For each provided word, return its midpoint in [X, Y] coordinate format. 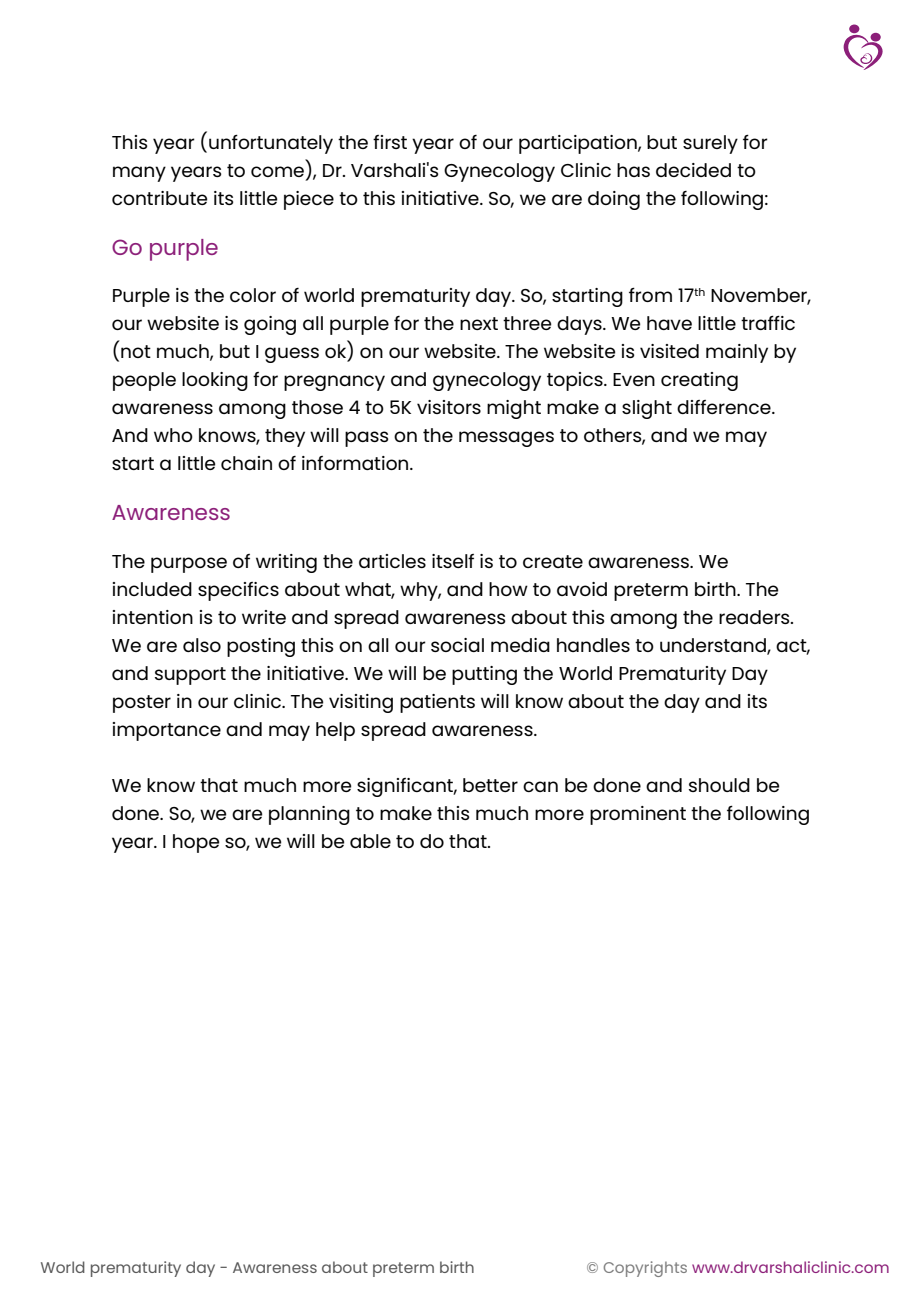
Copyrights [645, 1269]
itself [453, 561]
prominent [638, 815]
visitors [449, 407]
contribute [160, 198]
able [370, 841]
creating [699, 381]
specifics [238, 591]
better [490, 785]
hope [196, 843]
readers [755, 617]
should [719, 785]
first [390, 142]
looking [215, 381]
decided [693, 170]
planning [309, 815]
